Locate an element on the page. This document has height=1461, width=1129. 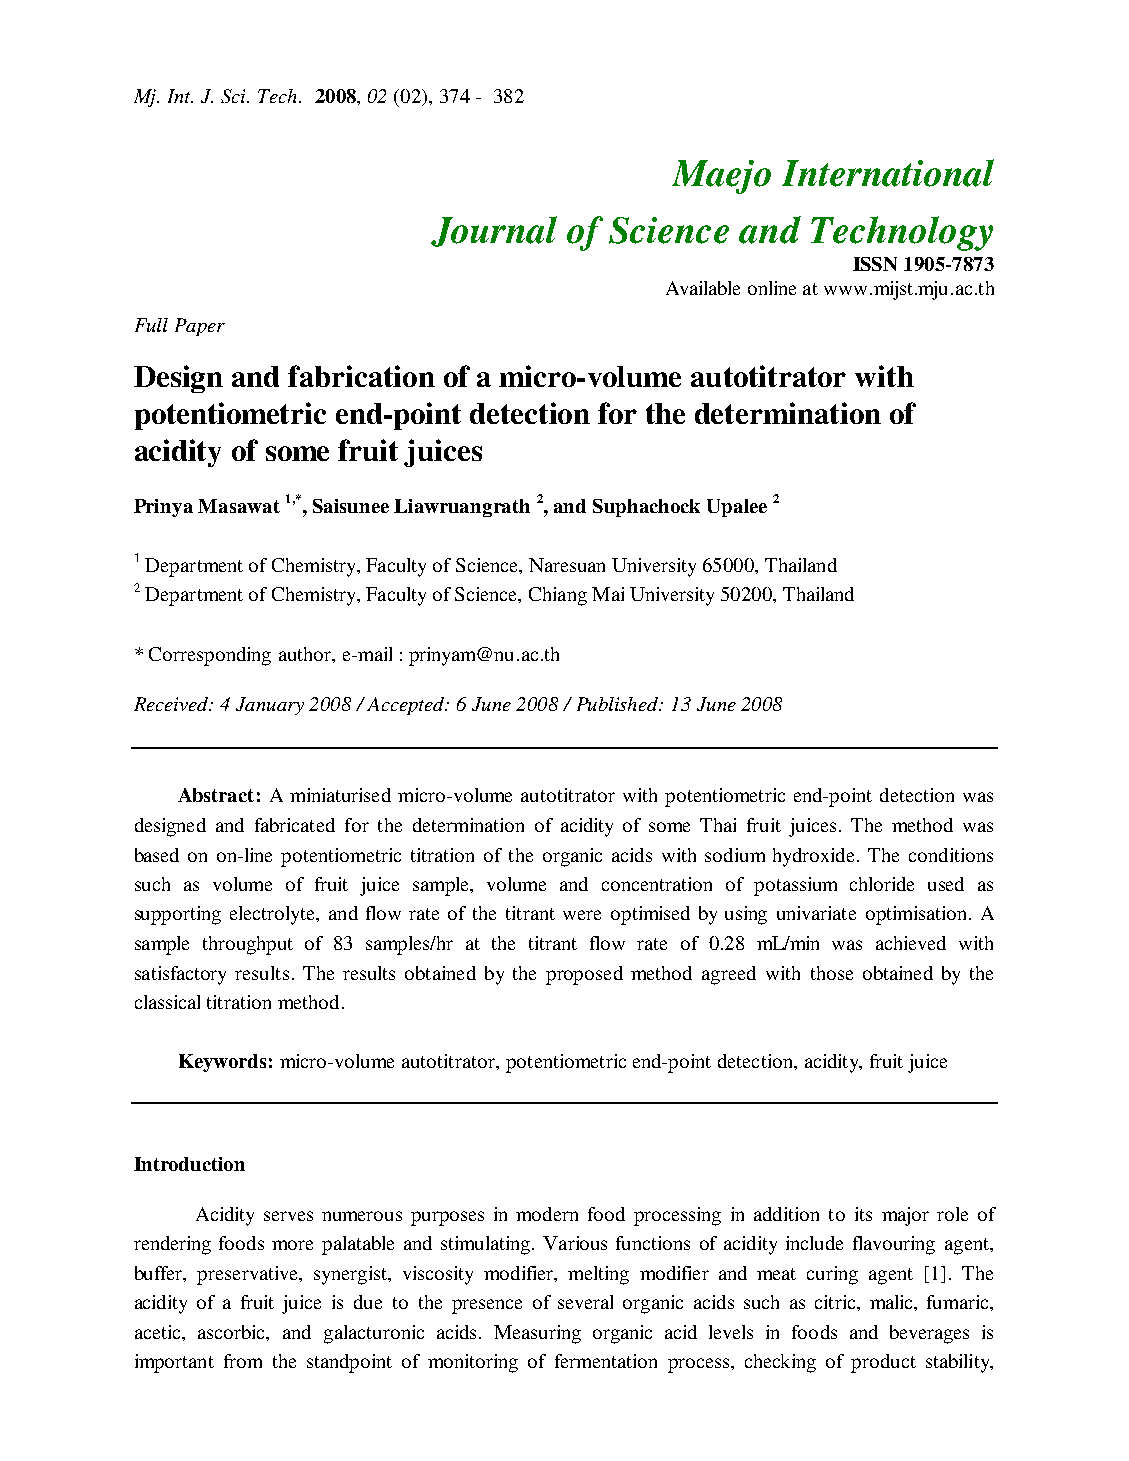
hydroxide is located at coordinates (815, 857).
